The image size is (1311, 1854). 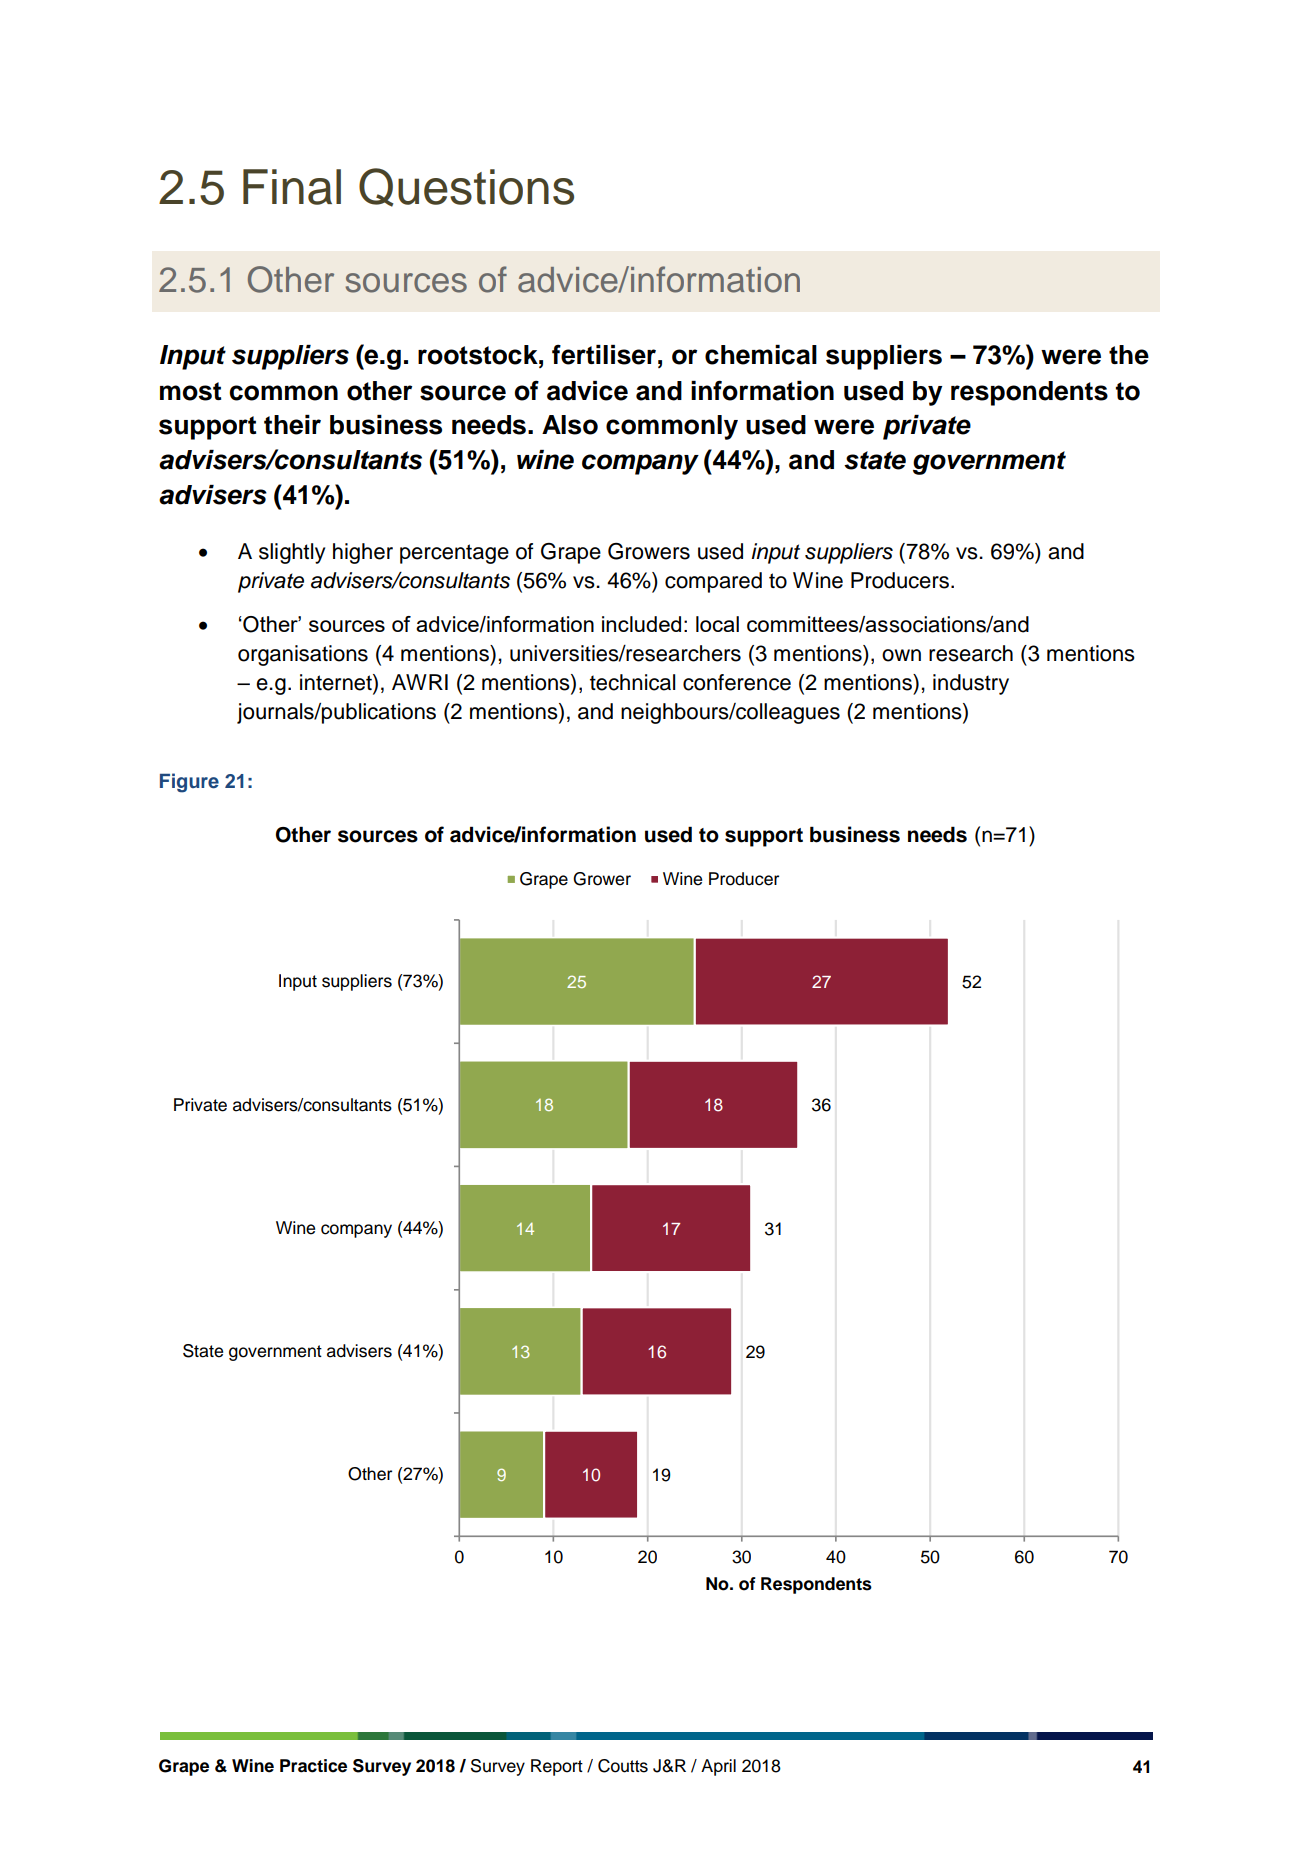 What do you see at coordinates (718, 1767) in the page?
I see `April` at bounding box center [718, 1767].
